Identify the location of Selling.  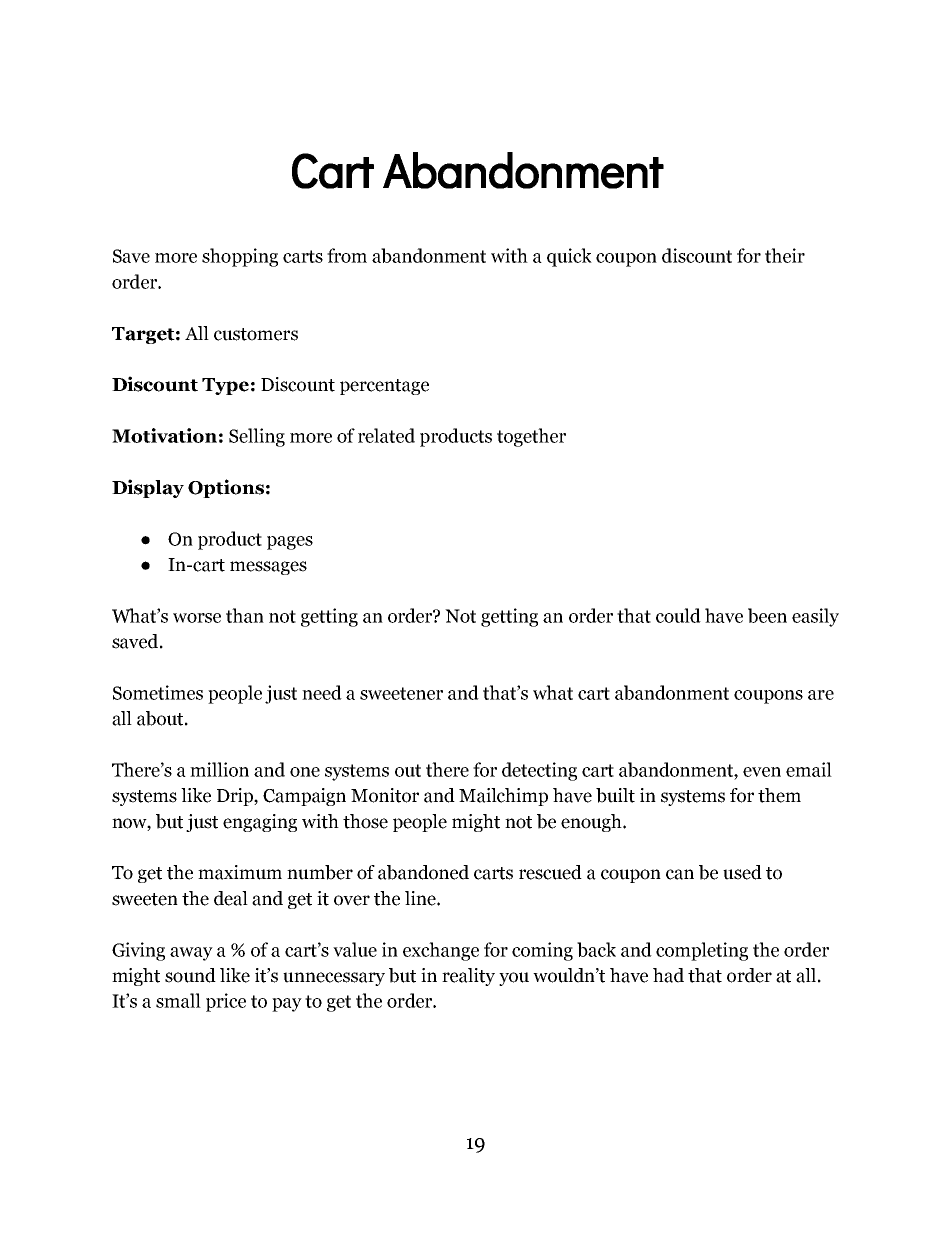
(257, 437).
